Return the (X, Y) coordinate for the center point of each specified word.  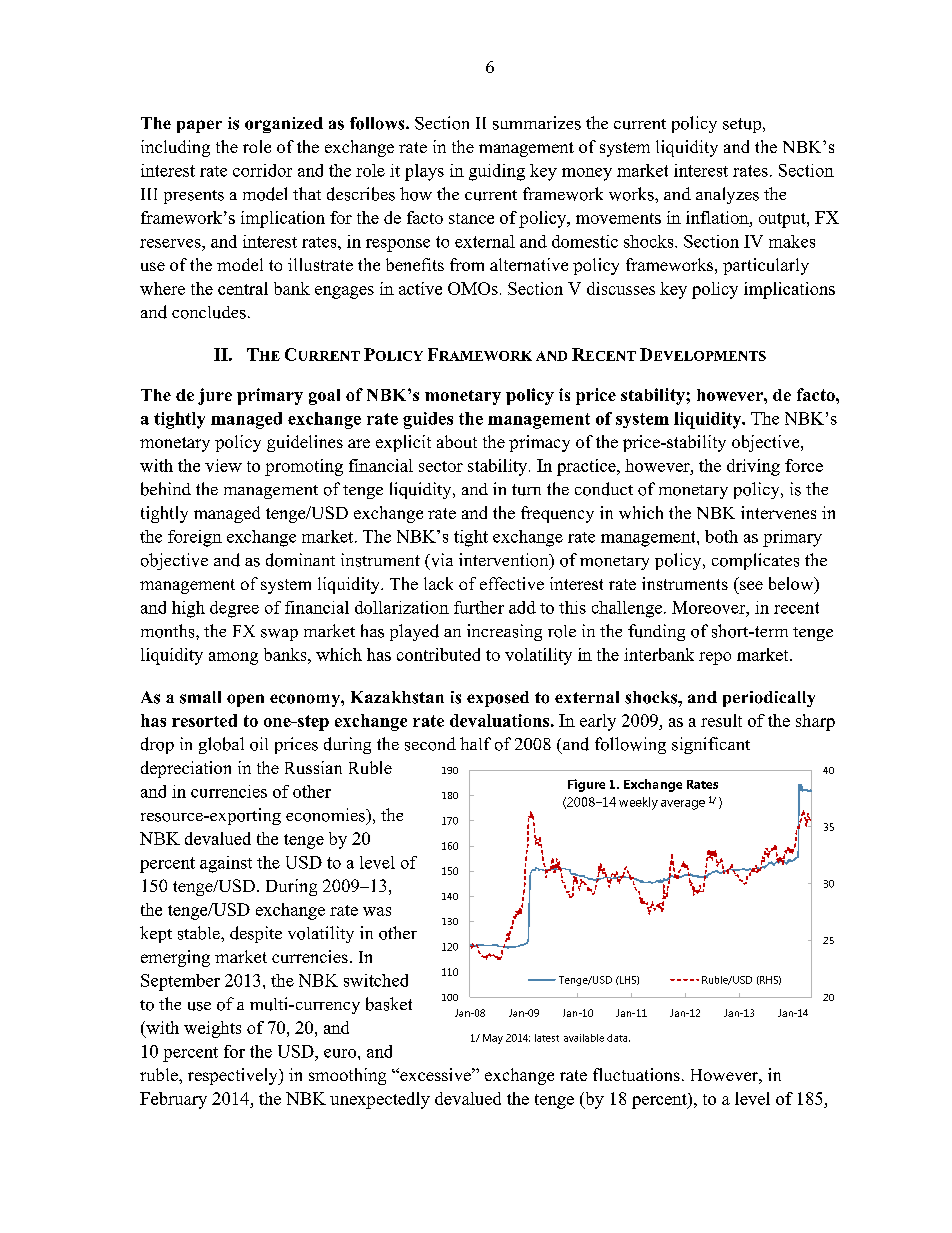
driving (753, 467)
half (475, 743)
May (493, 1039)
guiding (497, 172)
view (223, 465)
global (221, 745)
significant (711, 745)
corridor (262, 170)
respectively (234, 1076)
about (457, 441)
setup (743, 125)
